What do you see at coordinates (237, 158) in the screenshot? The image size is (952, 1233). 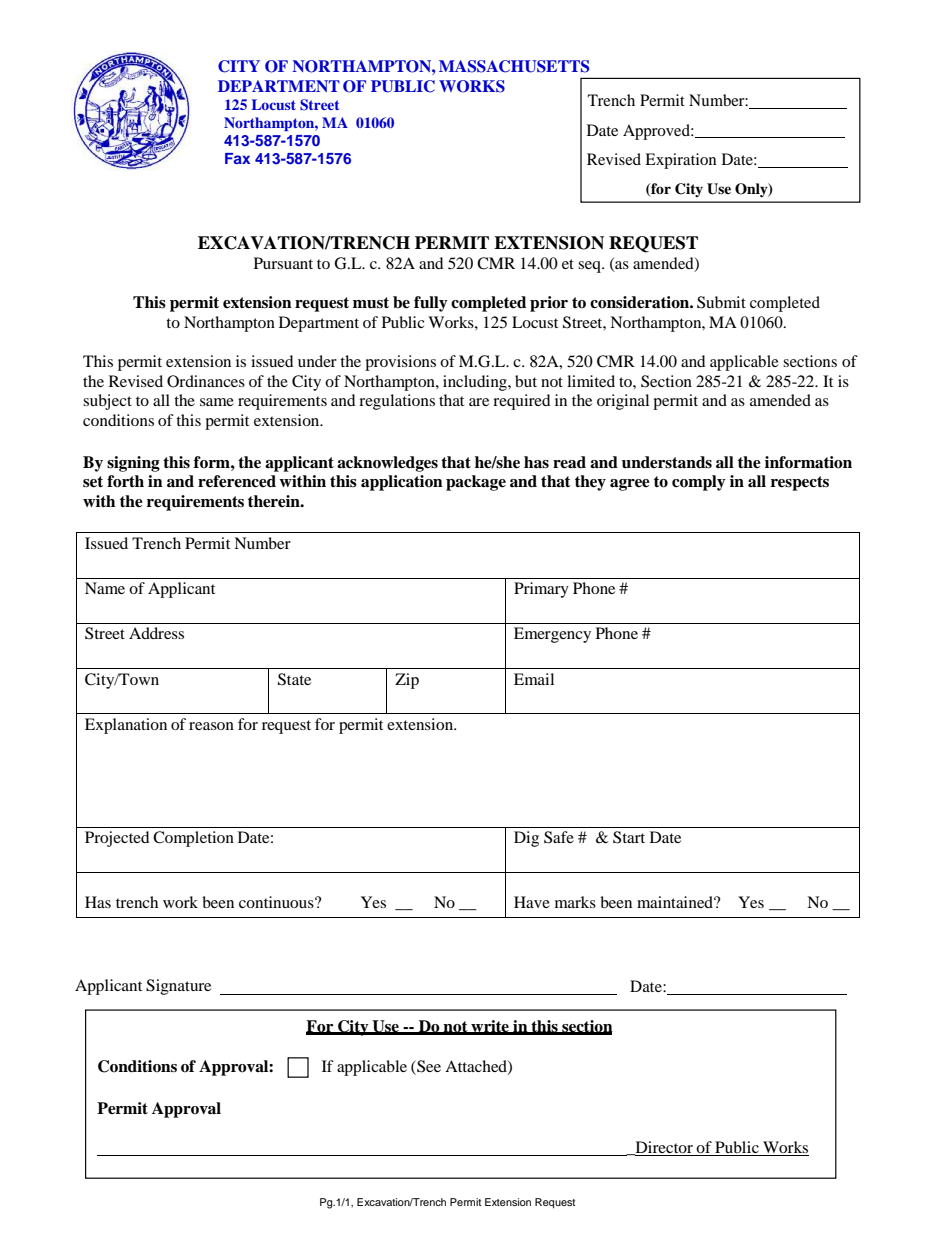 I see `Fax` at bounding box center [237, 158].
